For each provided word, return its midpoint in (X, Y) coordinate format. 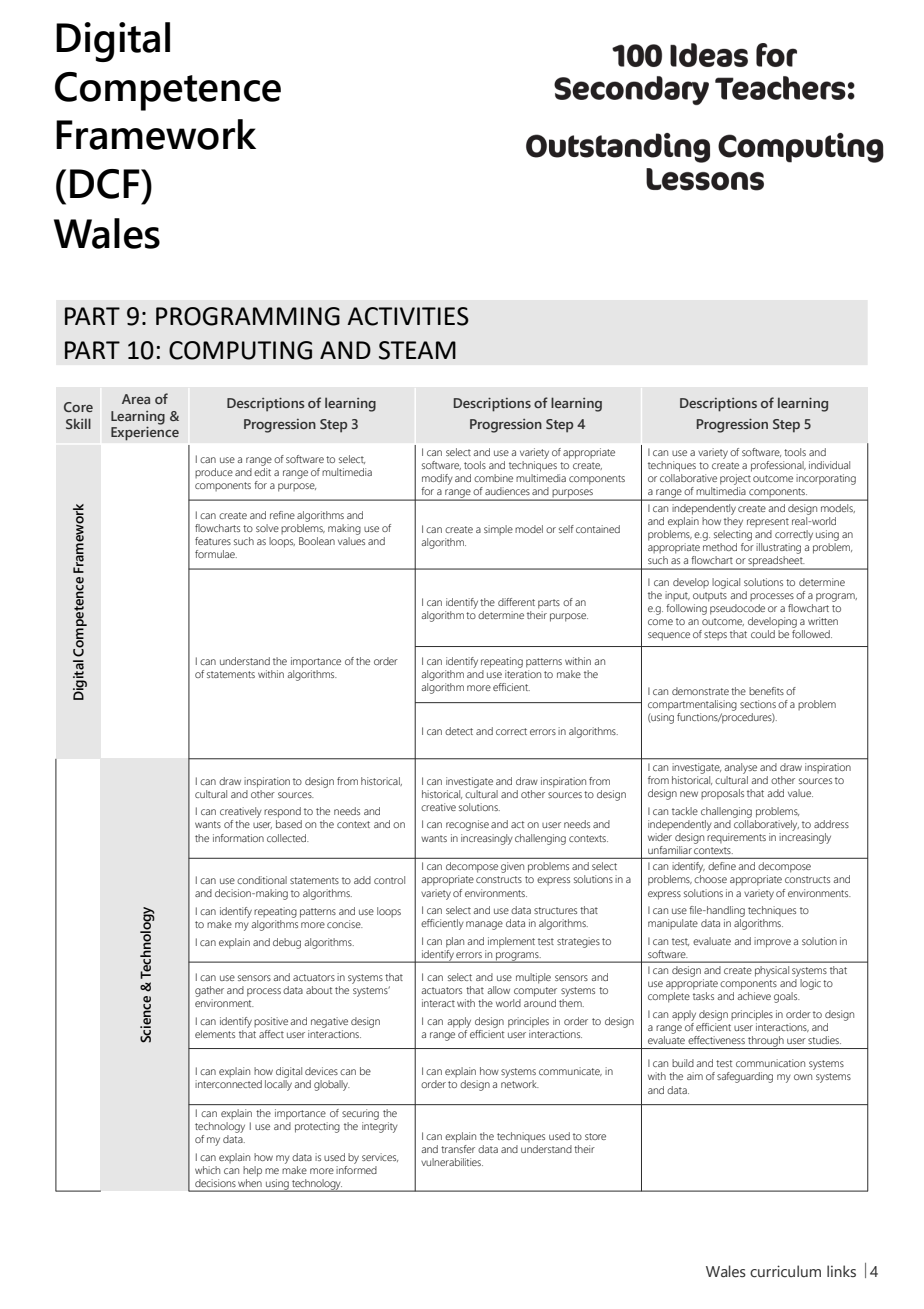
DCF (106, 184)
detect (459, 731)
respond (282, 812)
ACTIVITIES (408, 316)
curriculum (785, 1271)
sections (758, 704)
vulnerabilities (452, 1162)
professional (778, 466)
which (207, 1170)
